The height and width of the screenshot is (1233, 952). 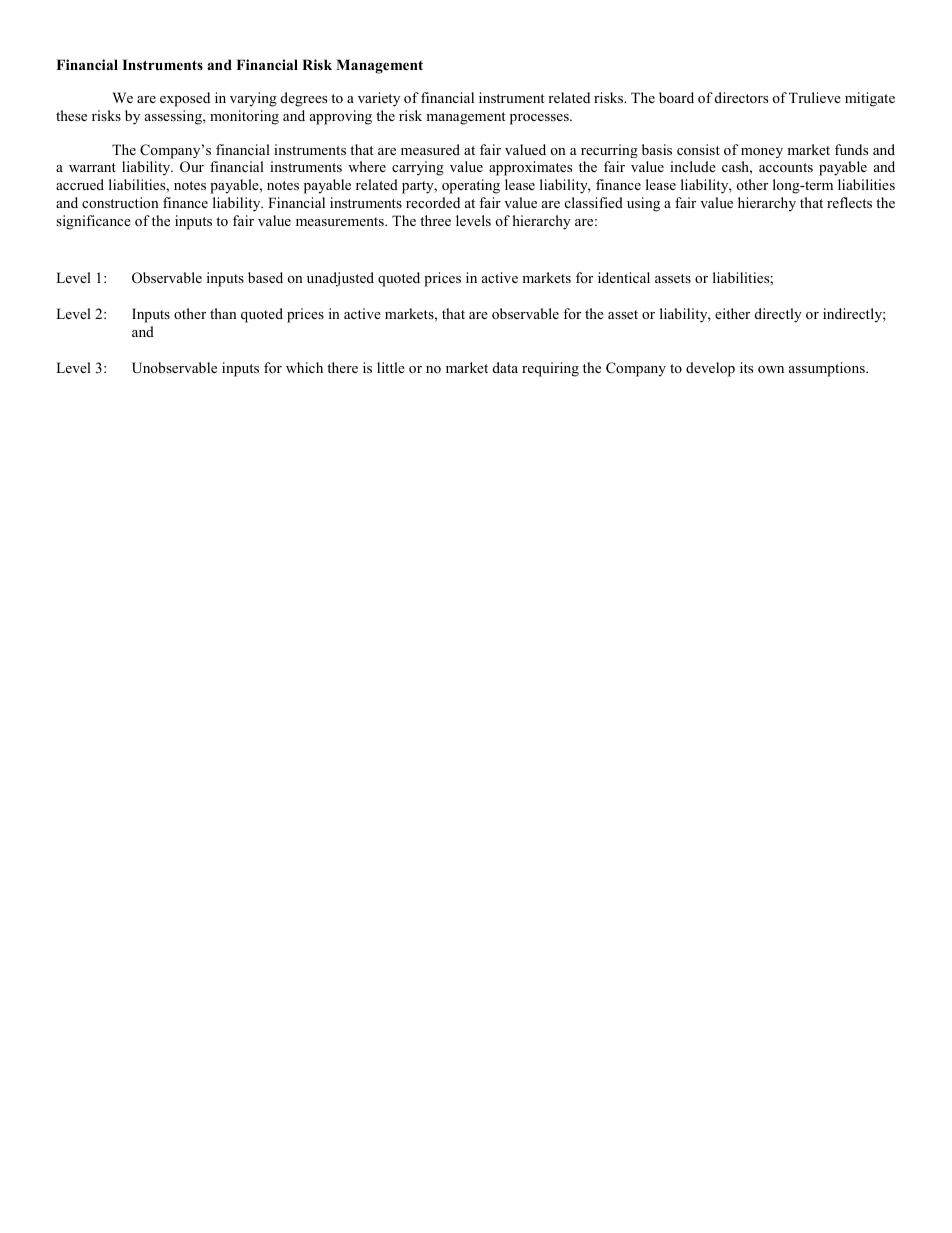 I want to click on exposed, so click(x=185, y=99).
